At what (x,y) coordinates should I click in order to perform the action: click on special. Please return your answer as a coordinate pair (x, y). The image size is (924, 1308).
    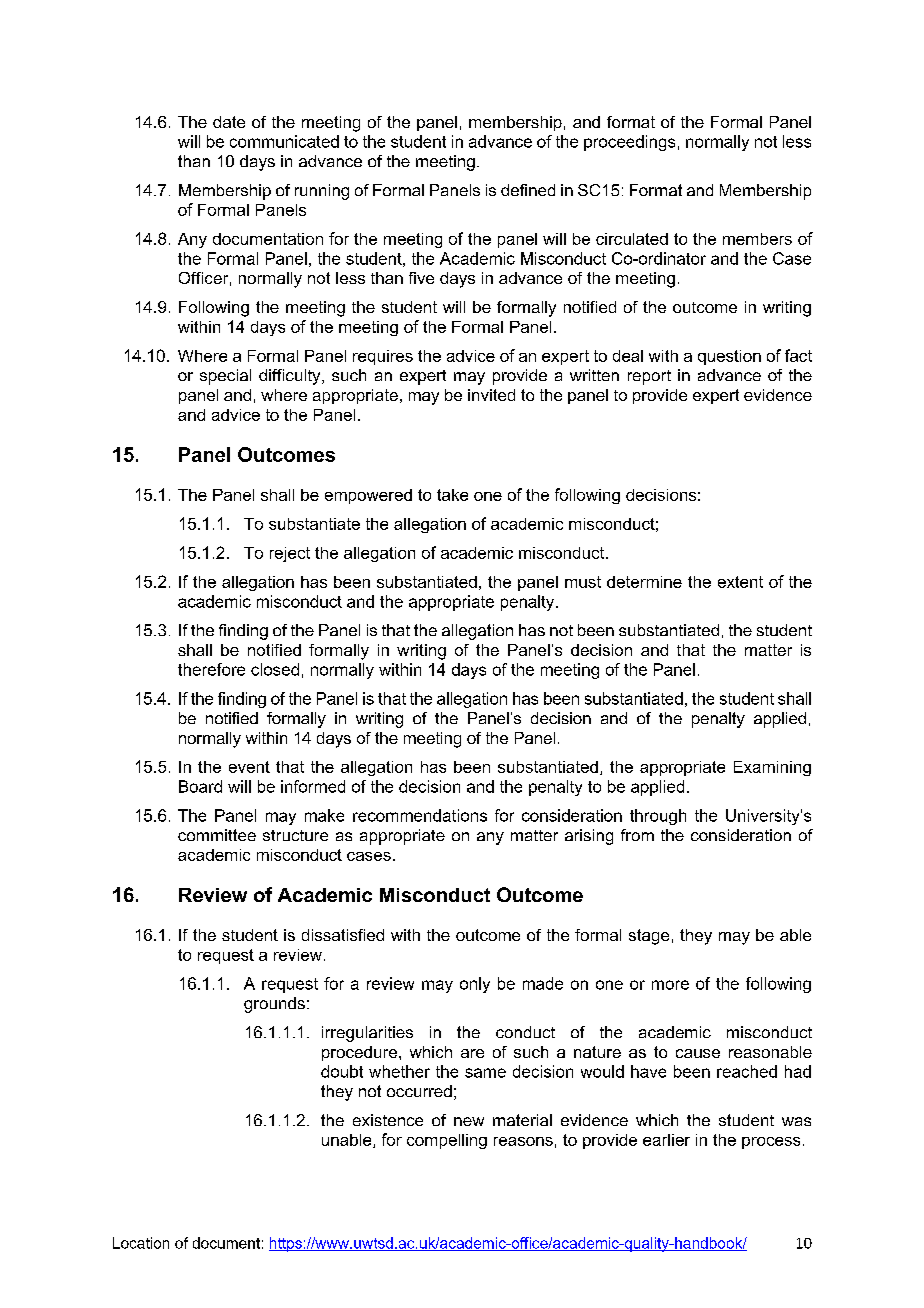
    Looking at the image, I should click on (225, 377).
